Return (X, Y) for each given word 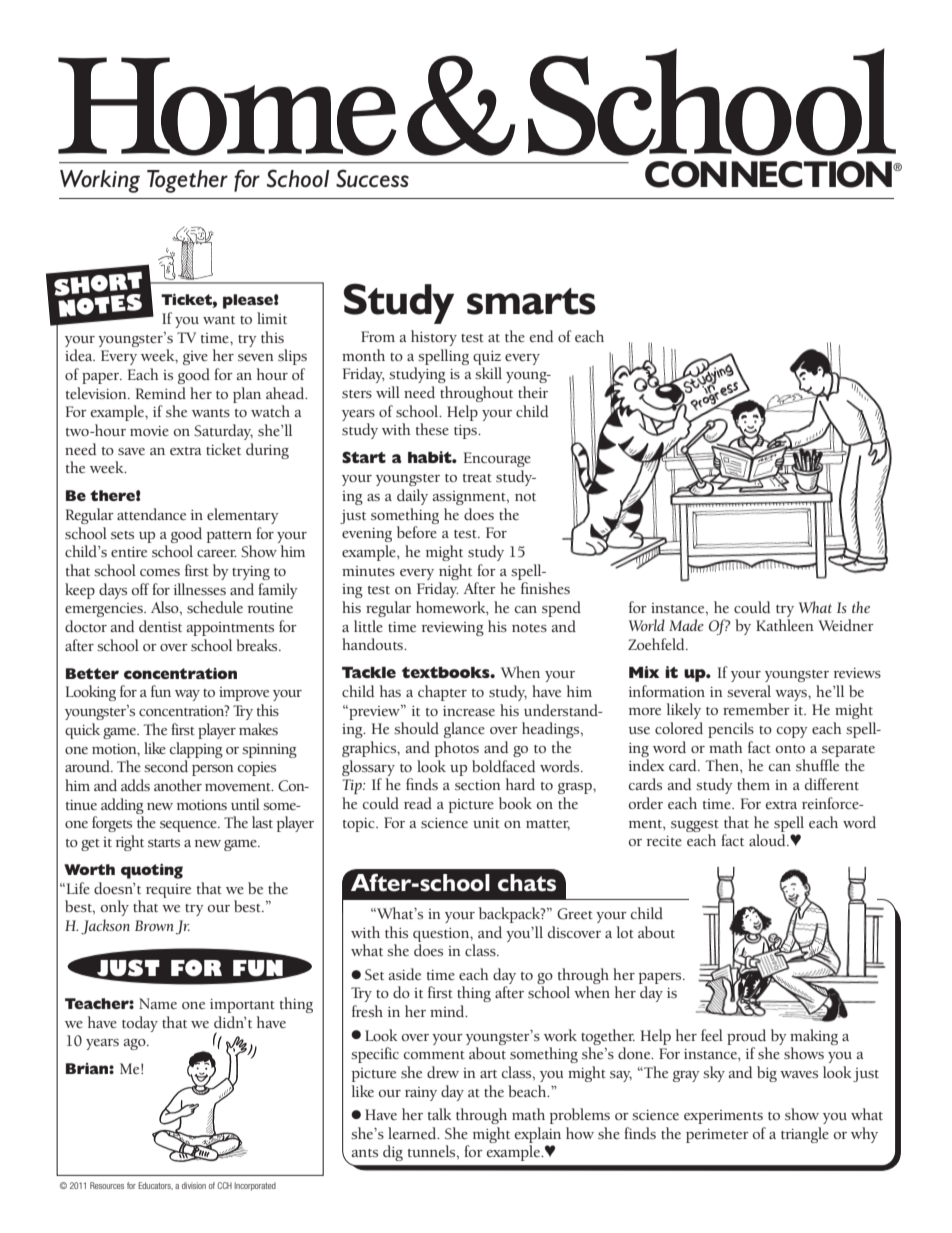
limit (272, 318)
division (194, 1185)
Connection (769, 174)
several (749, 691)
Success (372, 178)
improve (244, 694)
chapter (442, 693)
